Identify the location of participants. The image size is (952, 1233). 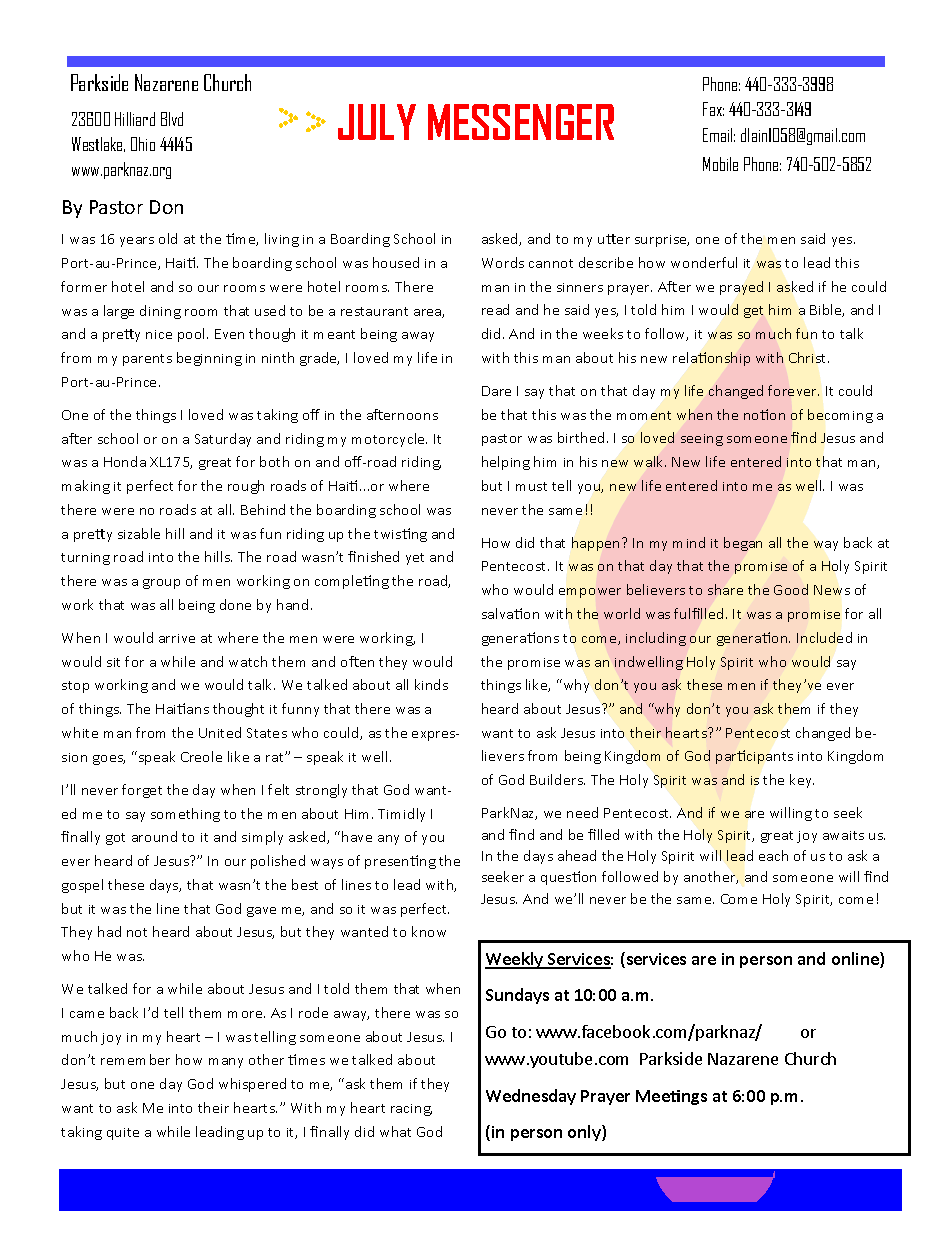
(754, 757).
